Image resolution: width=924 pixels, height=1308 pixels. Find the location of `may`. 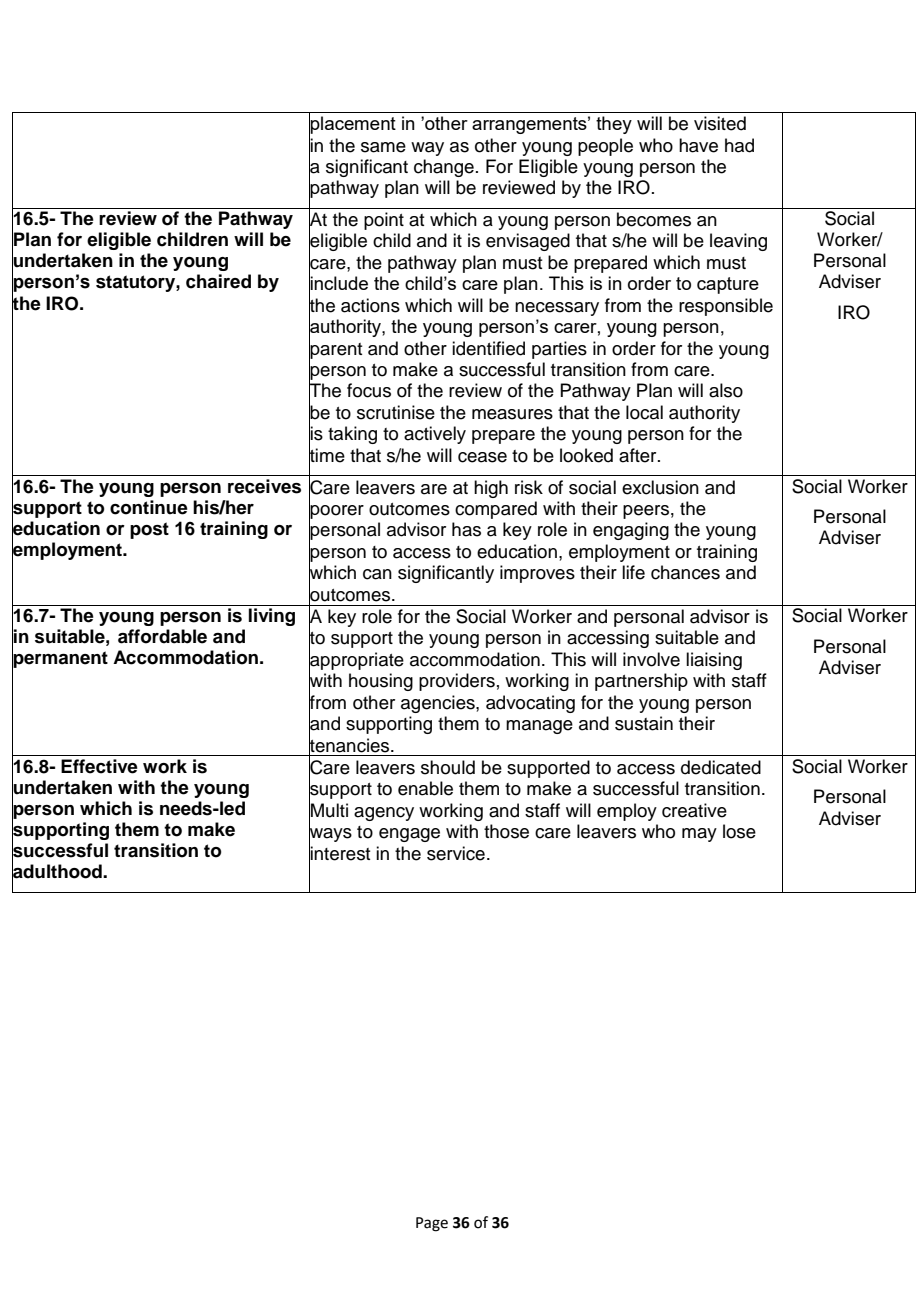

may is located at coordinates (699, 835).
